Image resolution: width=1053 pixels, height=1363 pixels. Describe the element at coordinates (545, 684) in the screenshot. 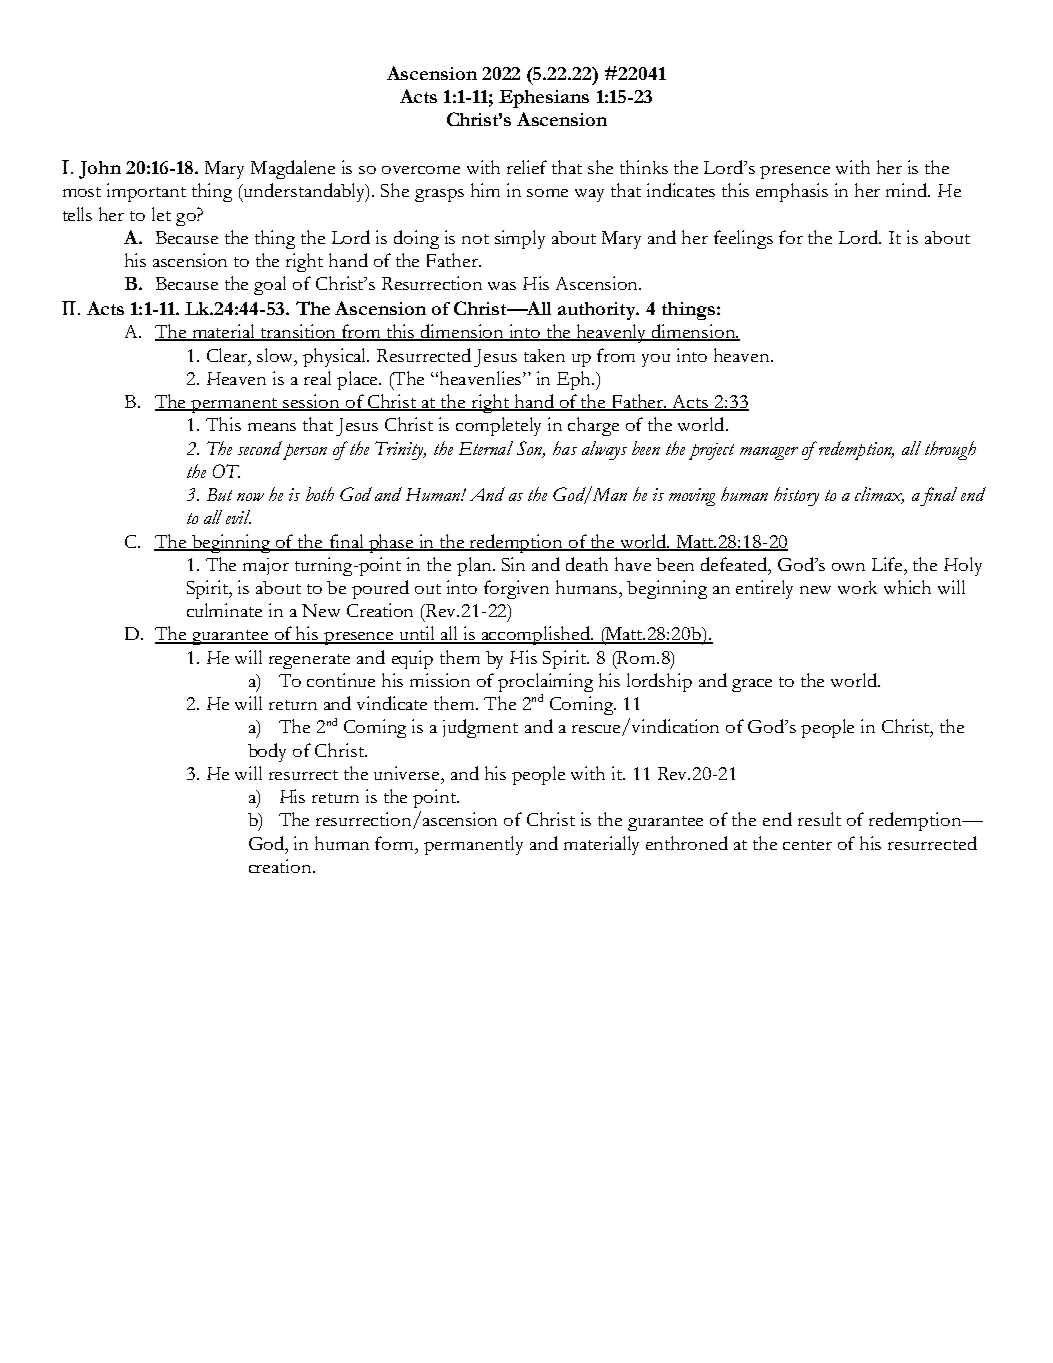

I see `proclaiming` at that location.
